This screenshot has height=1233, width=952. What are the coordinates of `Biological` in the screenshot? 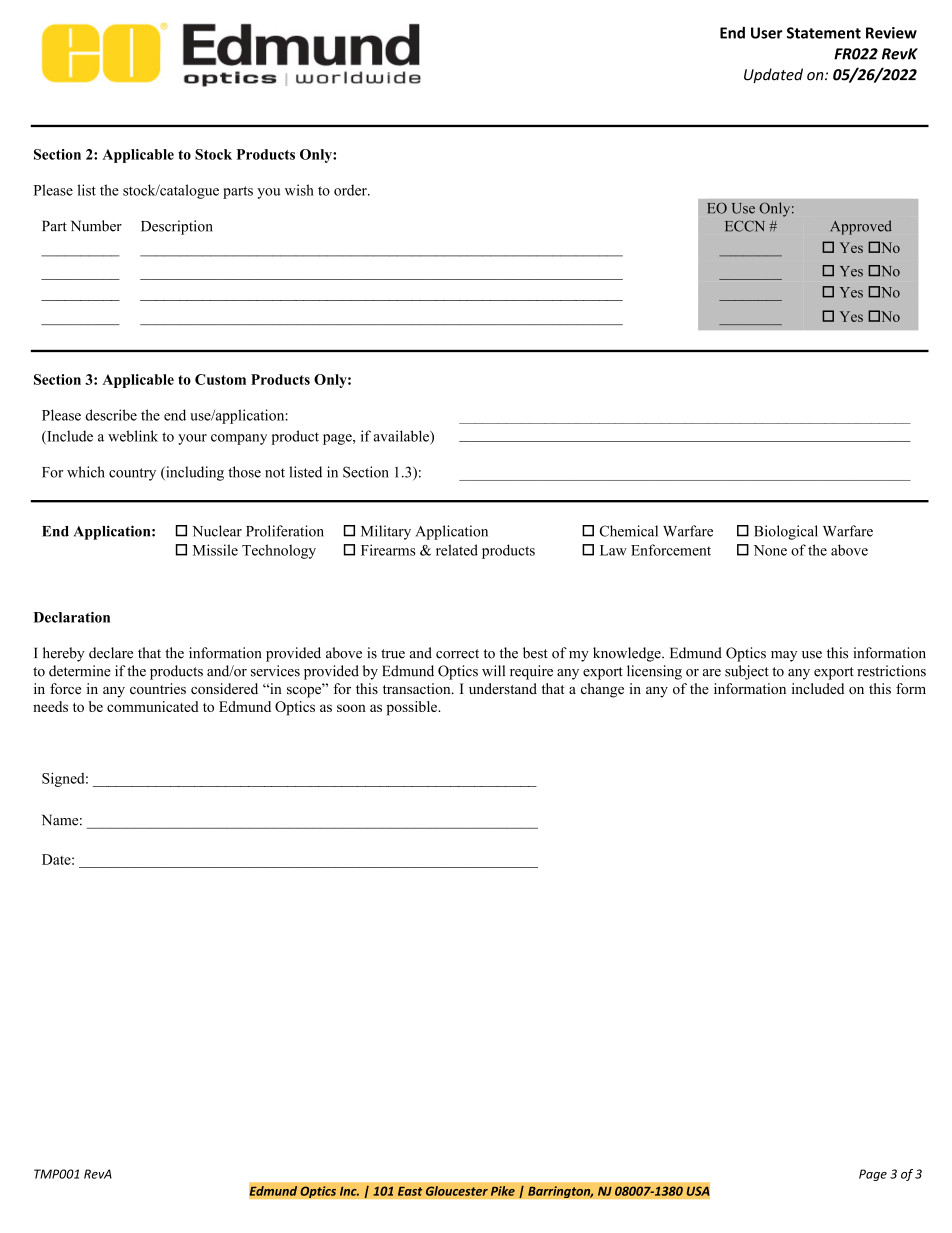 It's located at (786, 532).
